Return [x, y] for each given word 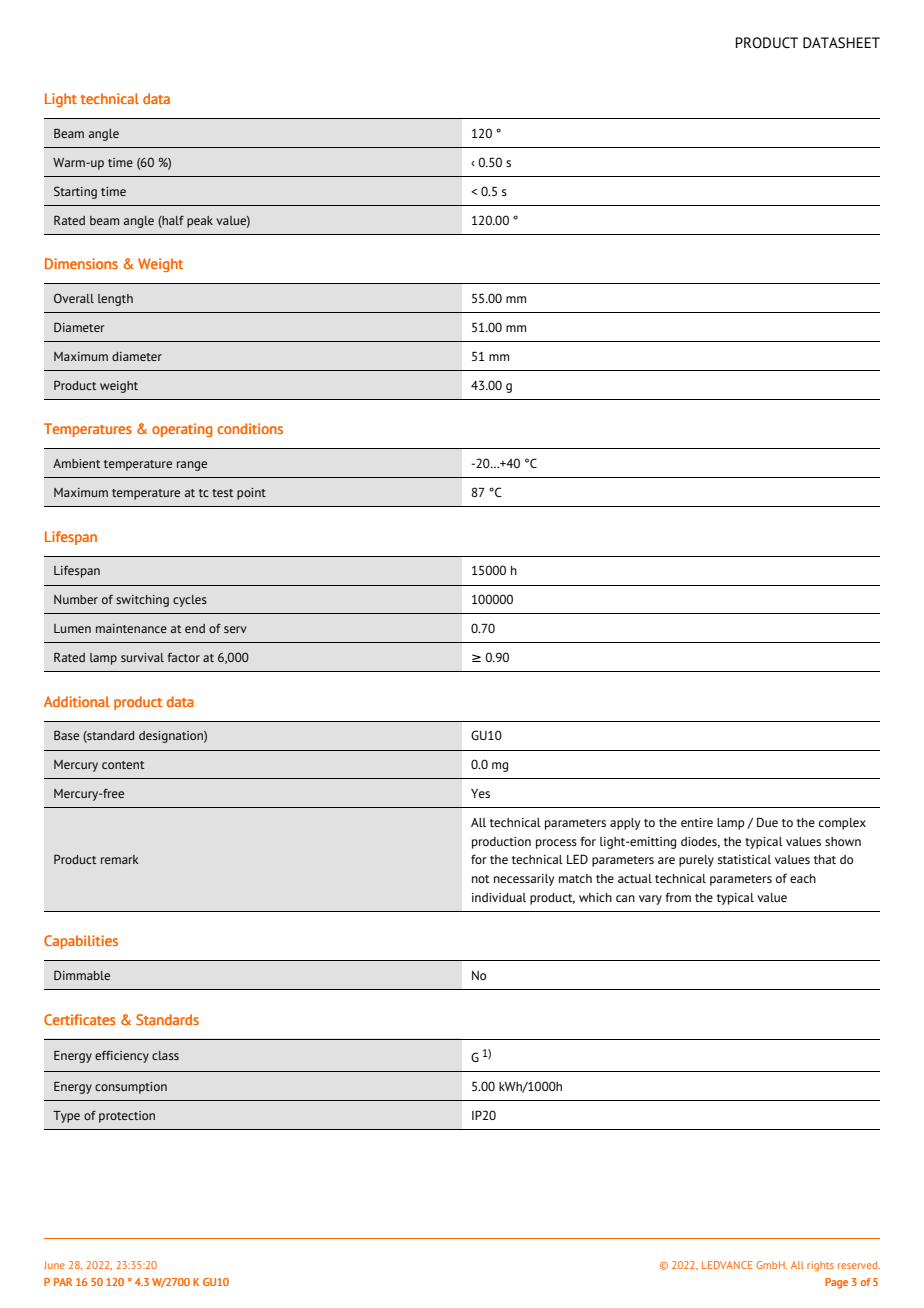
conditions [250, 428]
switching [142, 601]
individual [499, 897]
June [54, 1265]
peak [200, 222]
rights [820, 1266]
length [115, 300]
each [803, 878]
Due [767, 822]
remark [120, 859]
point [251, 494]
